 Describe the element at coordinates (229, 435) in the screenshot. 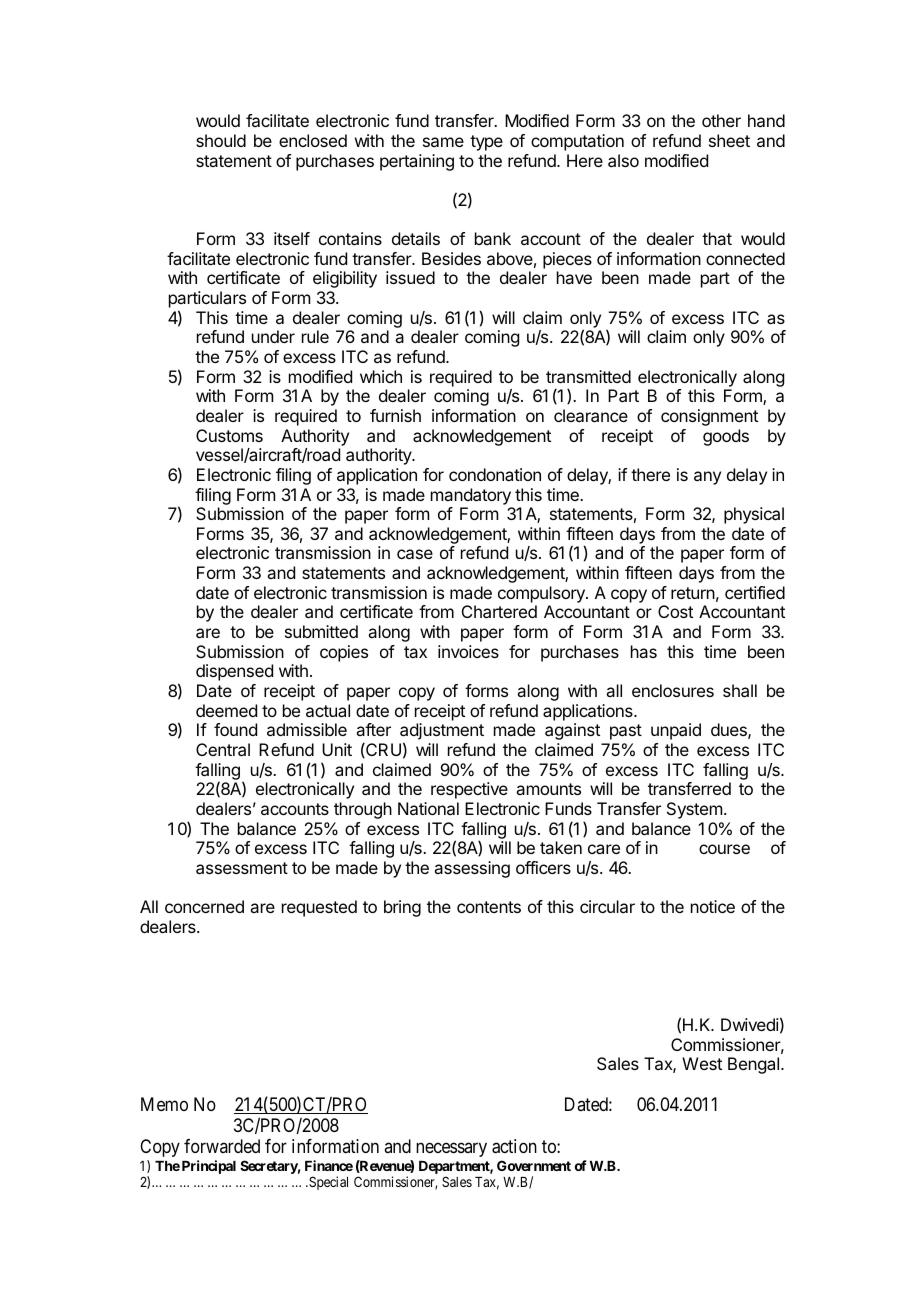

I see `Customs` at that location.
